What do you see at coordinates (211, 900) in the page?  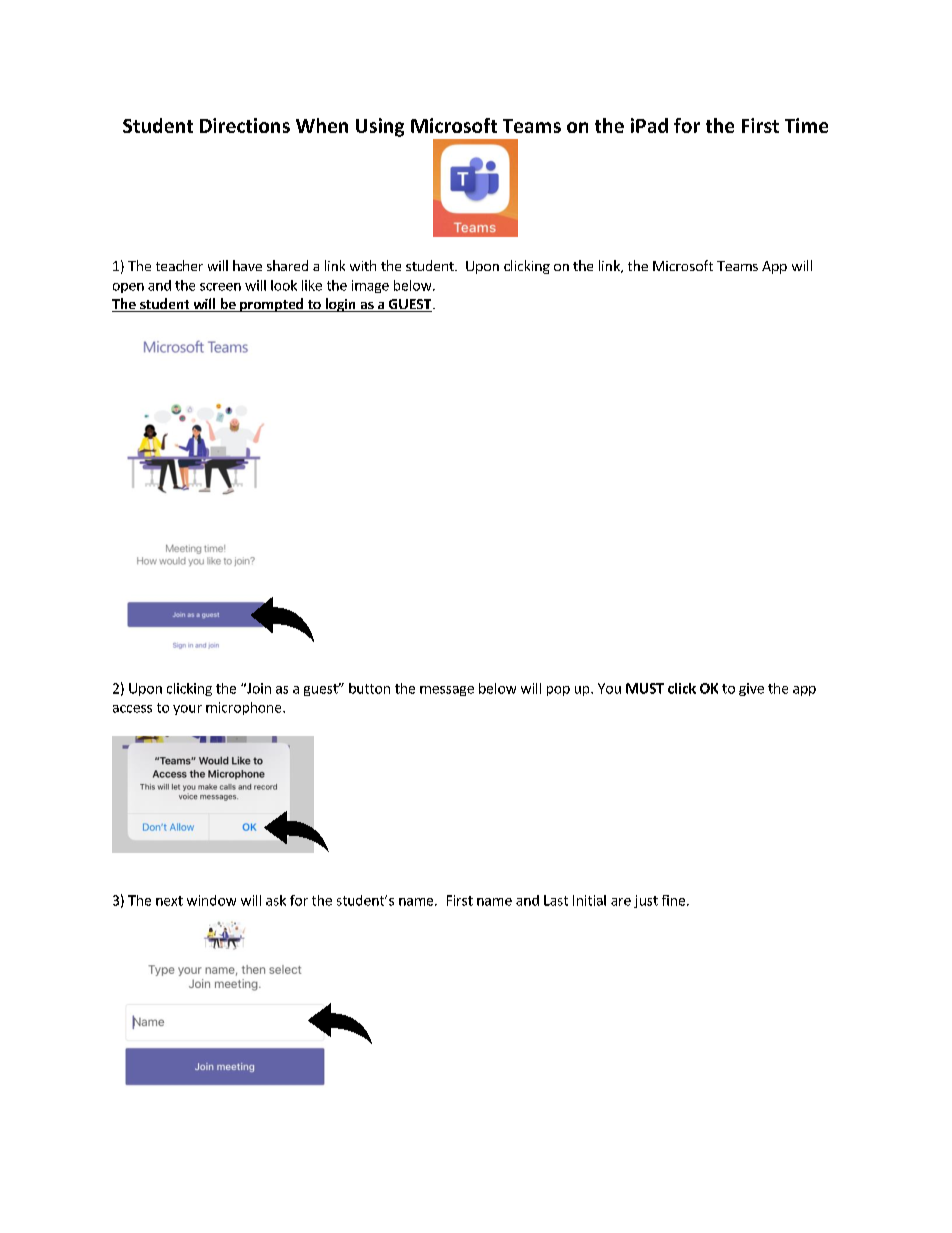 I see `window` at bounding box center [211, 900].
